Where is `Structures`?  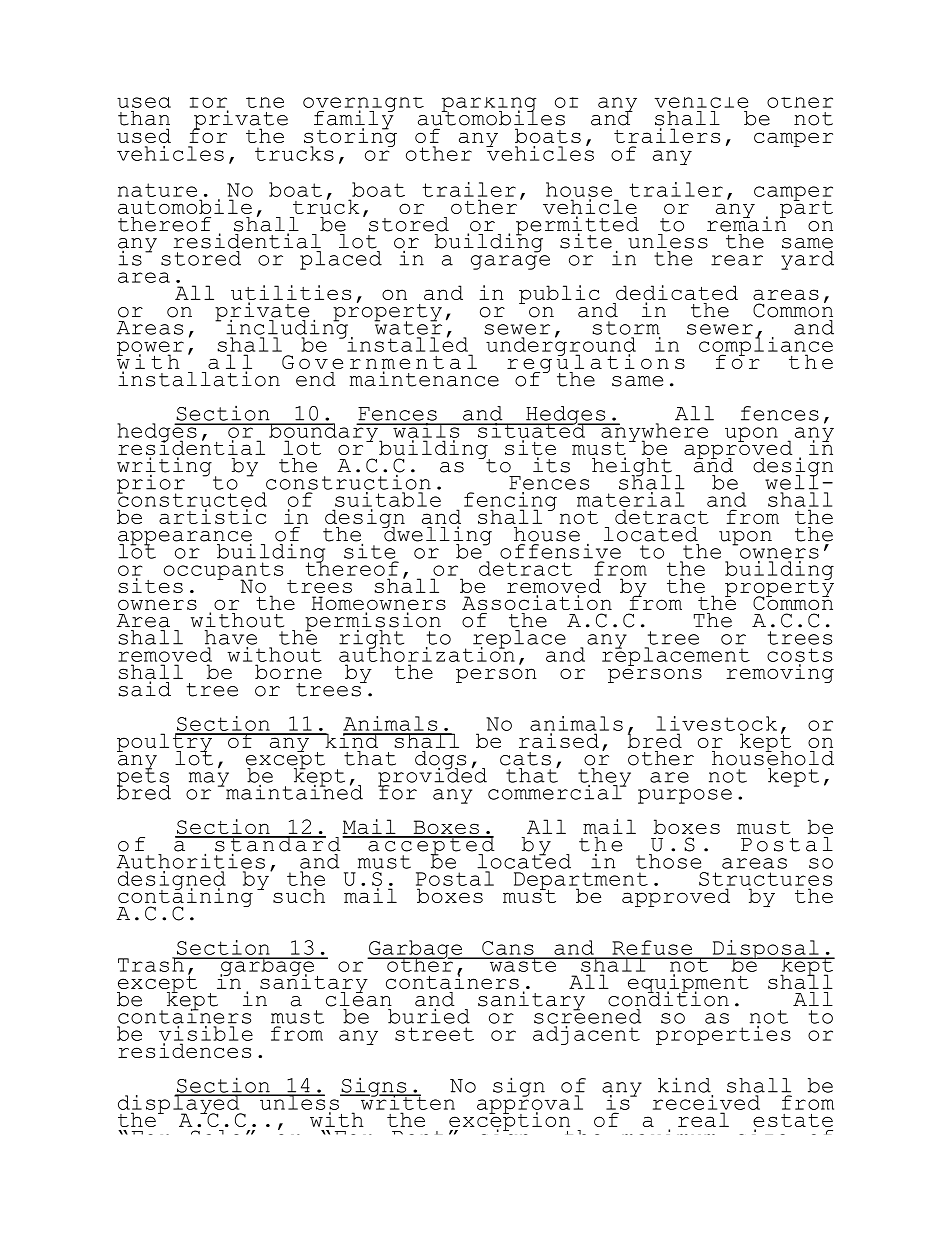 Structures is located at coordinates (765, 879).
